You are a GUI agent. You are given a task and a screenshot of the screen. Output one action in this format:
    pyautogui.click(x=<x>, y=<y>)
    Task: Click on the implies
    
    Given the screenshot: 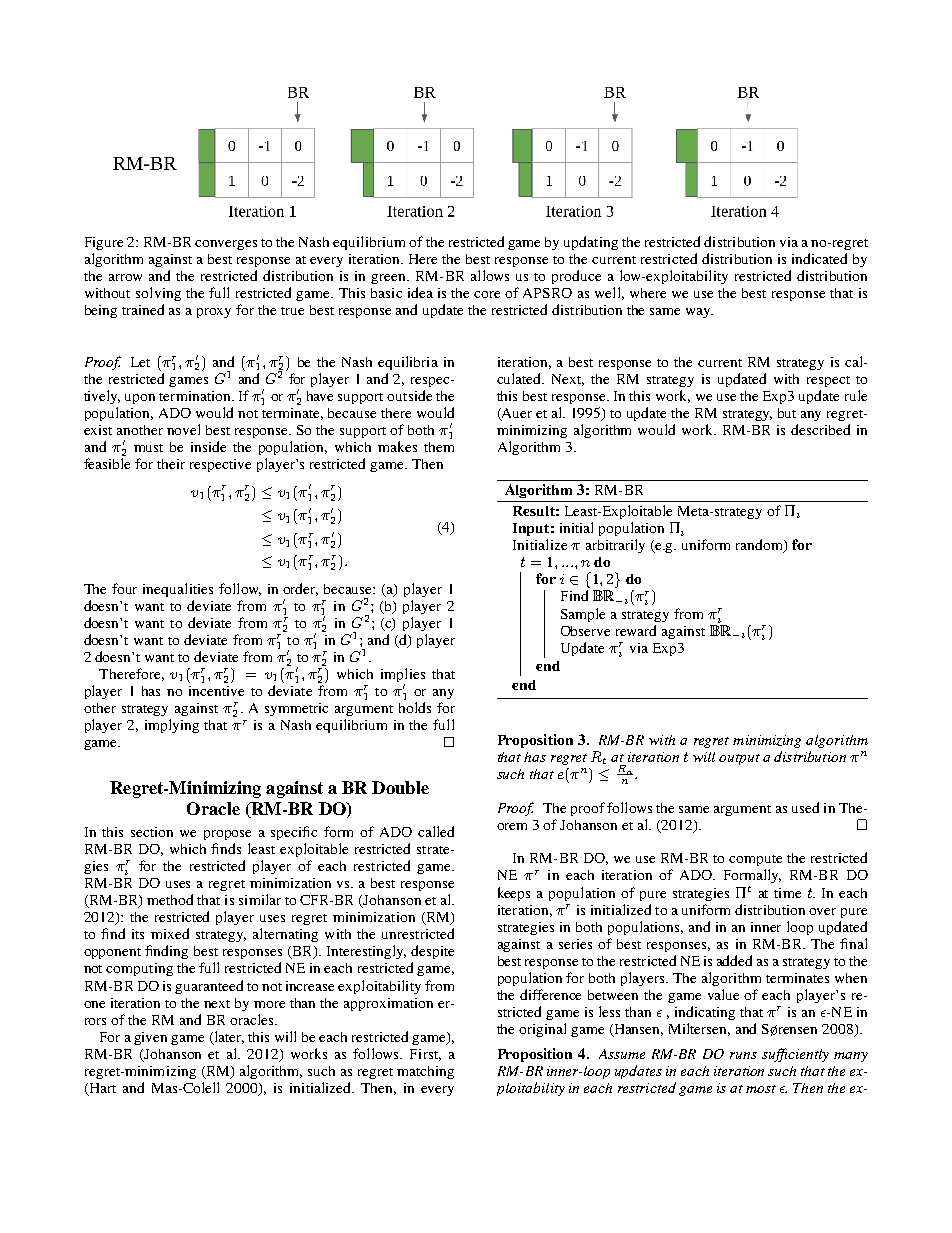 What is the action you would take?
    pyautogui.click(x=403, y=676)
